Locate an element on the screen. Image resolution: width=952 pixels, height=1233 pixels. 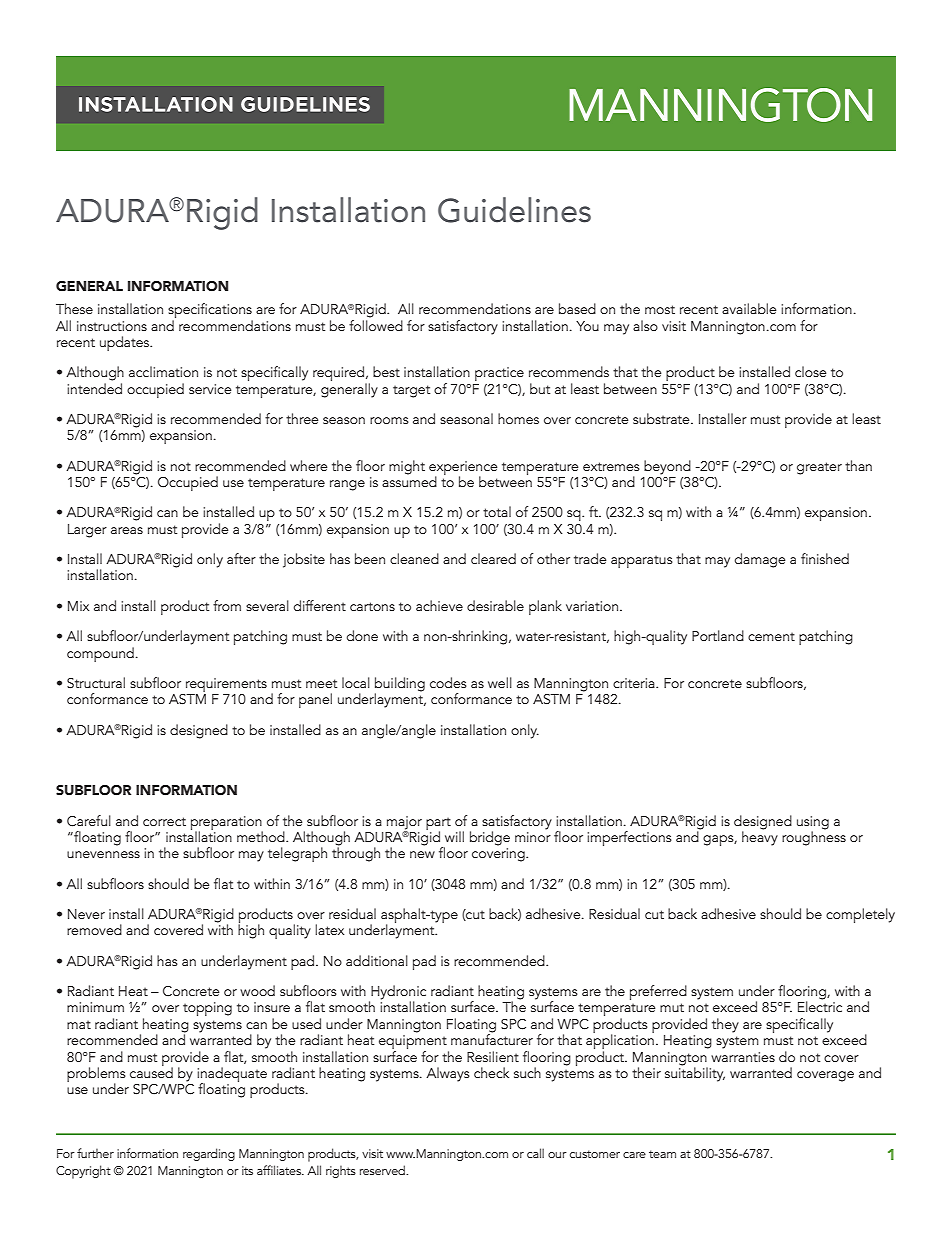
heavy is located at coordinates (760, 837).
